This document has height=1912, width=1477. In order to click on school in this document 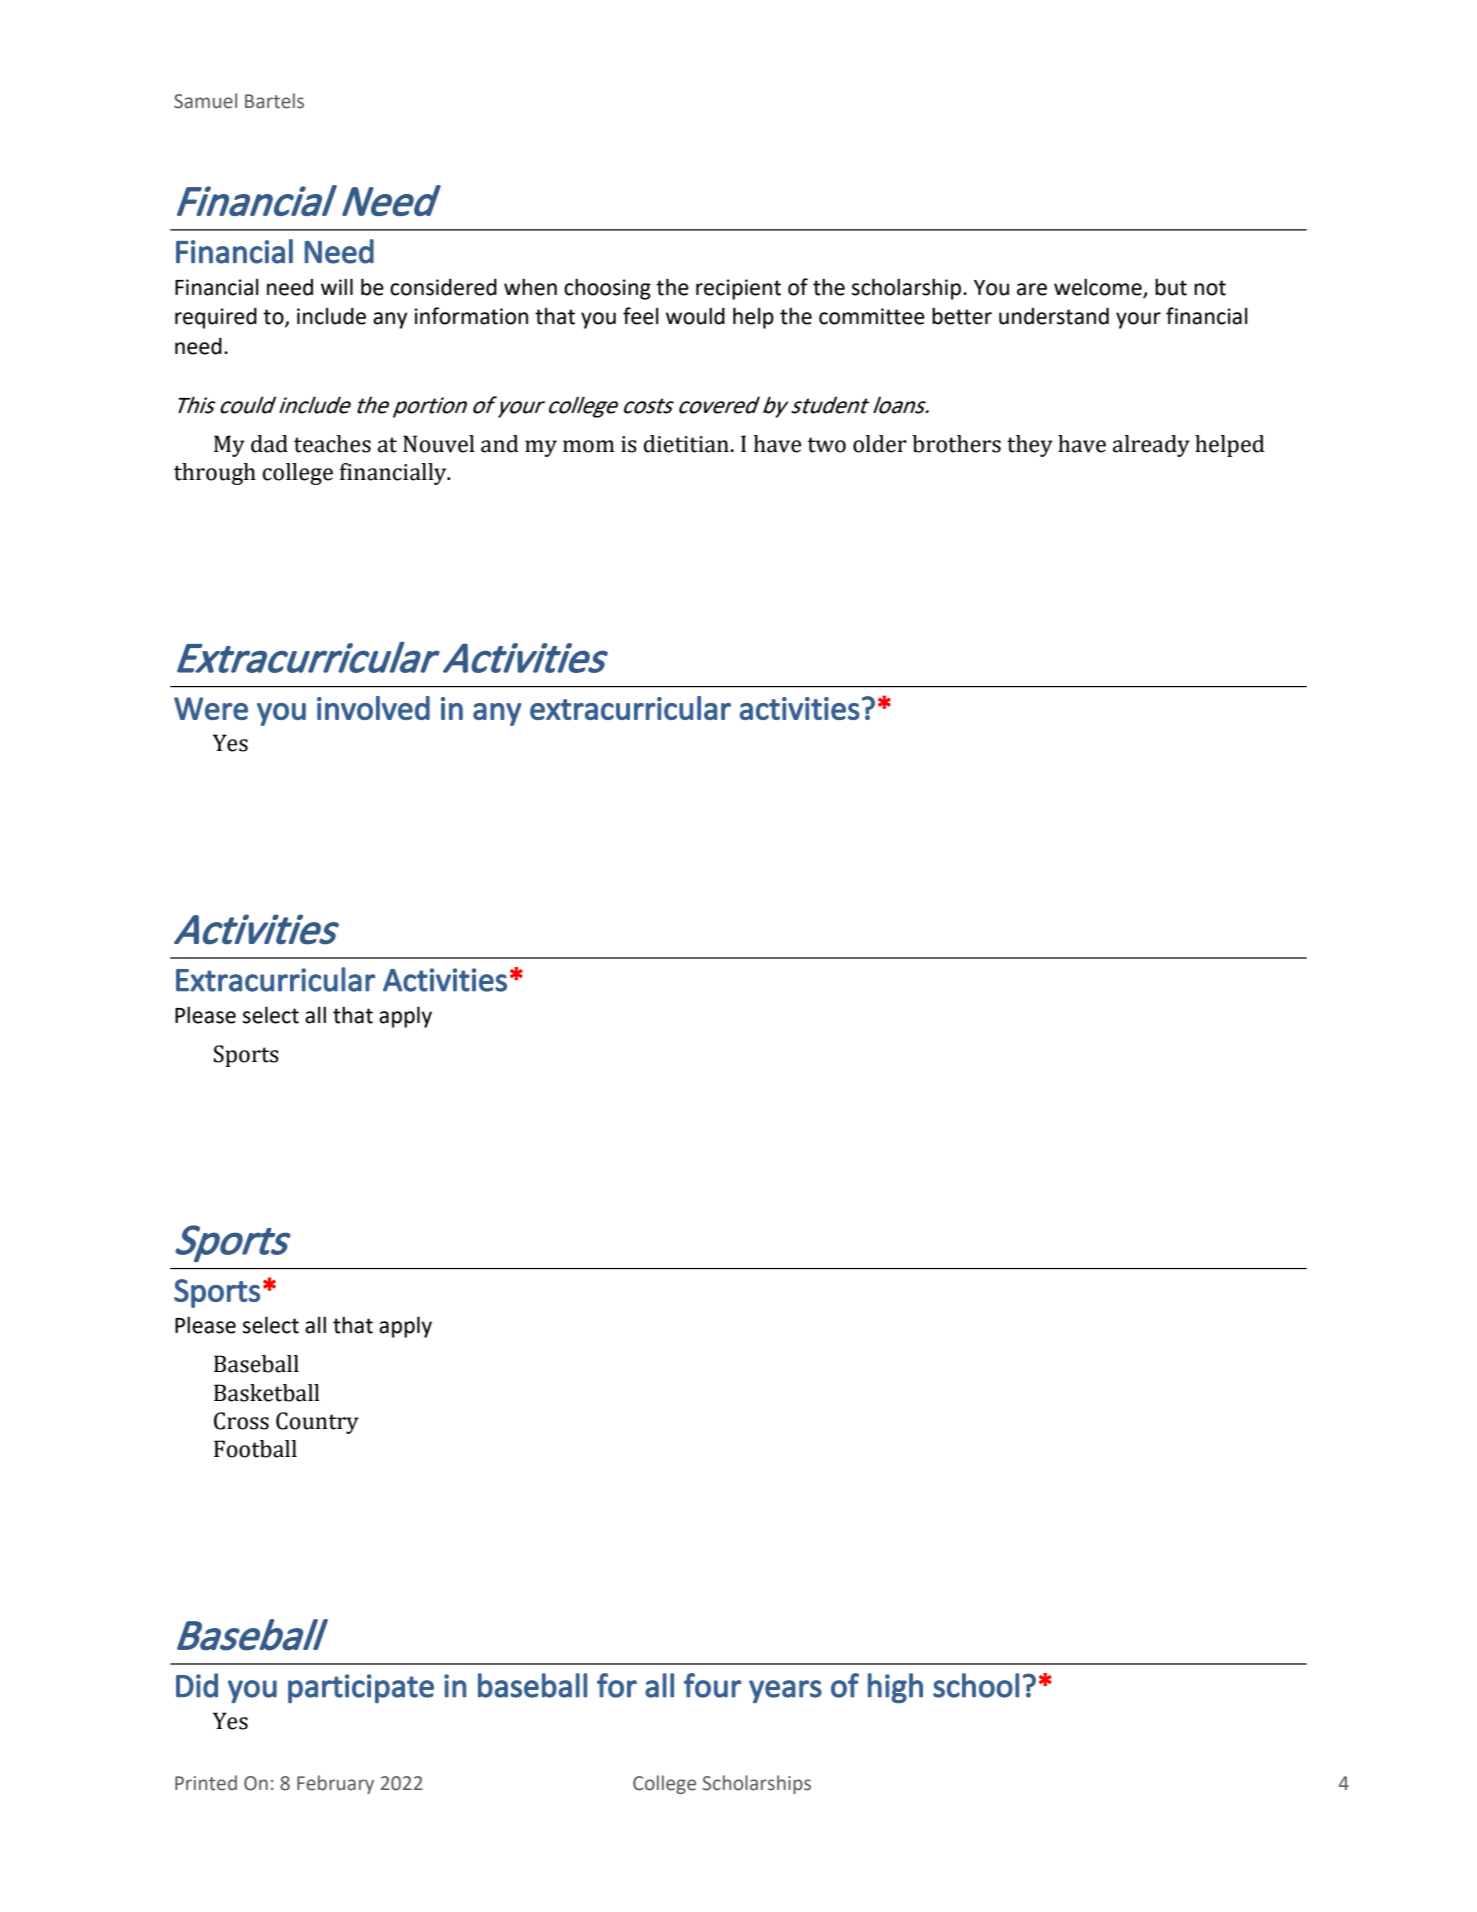, I will do `click(976, 1685)`.
